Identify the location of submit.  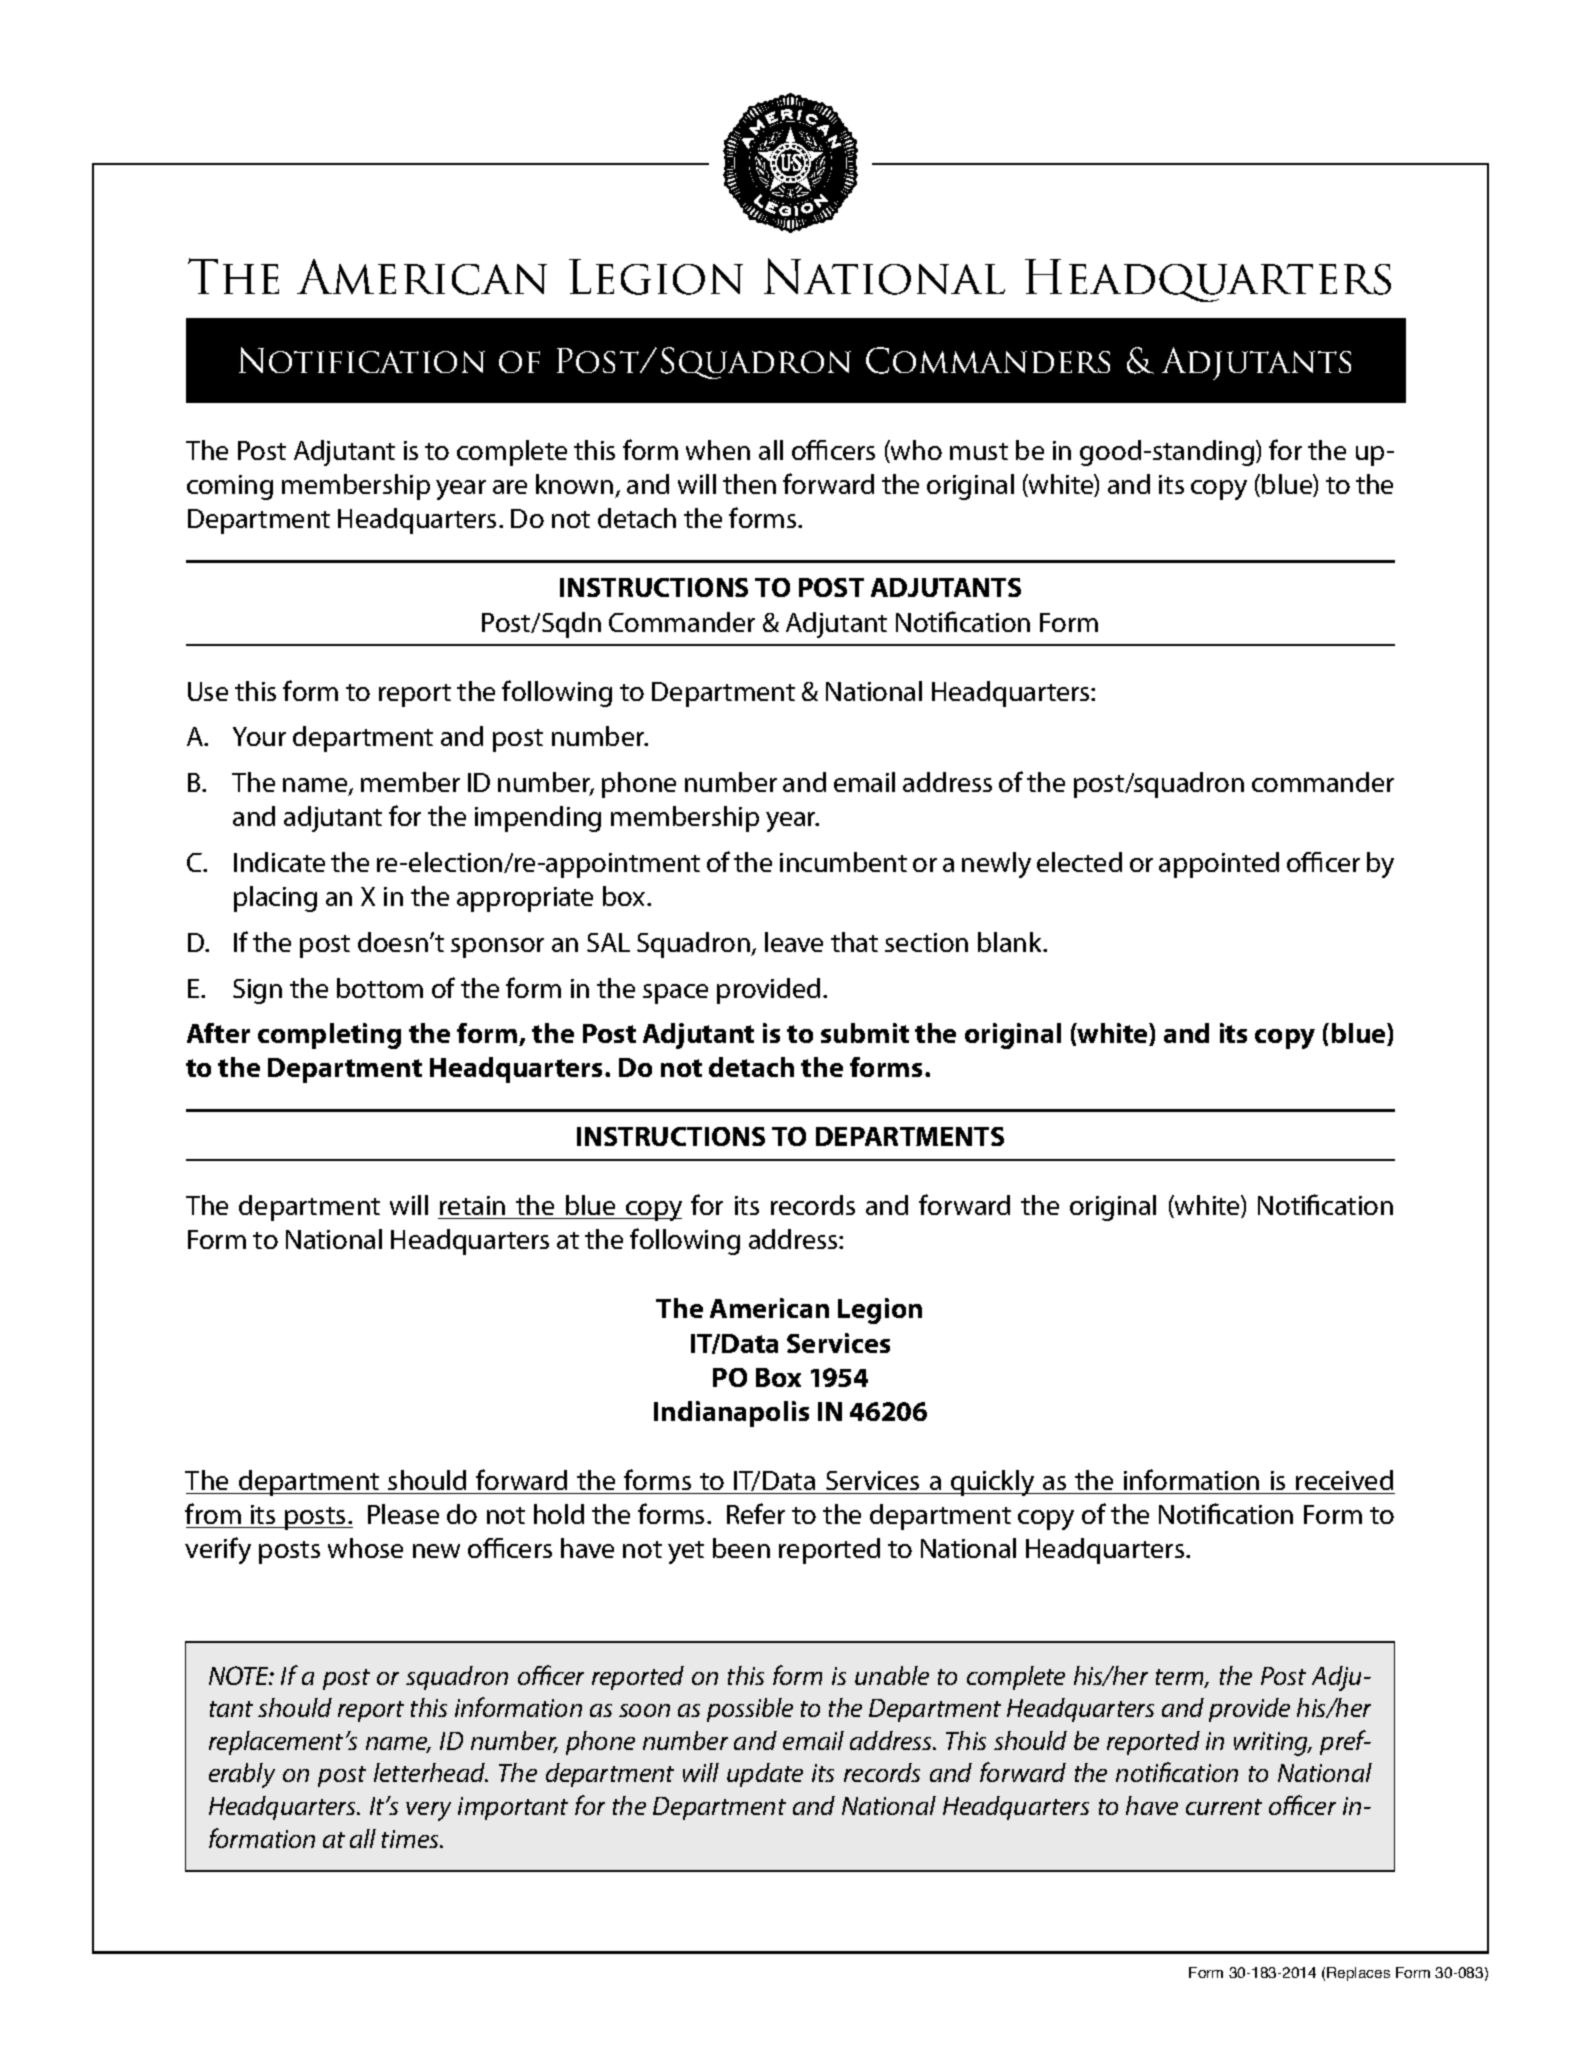
(865, 1033).
